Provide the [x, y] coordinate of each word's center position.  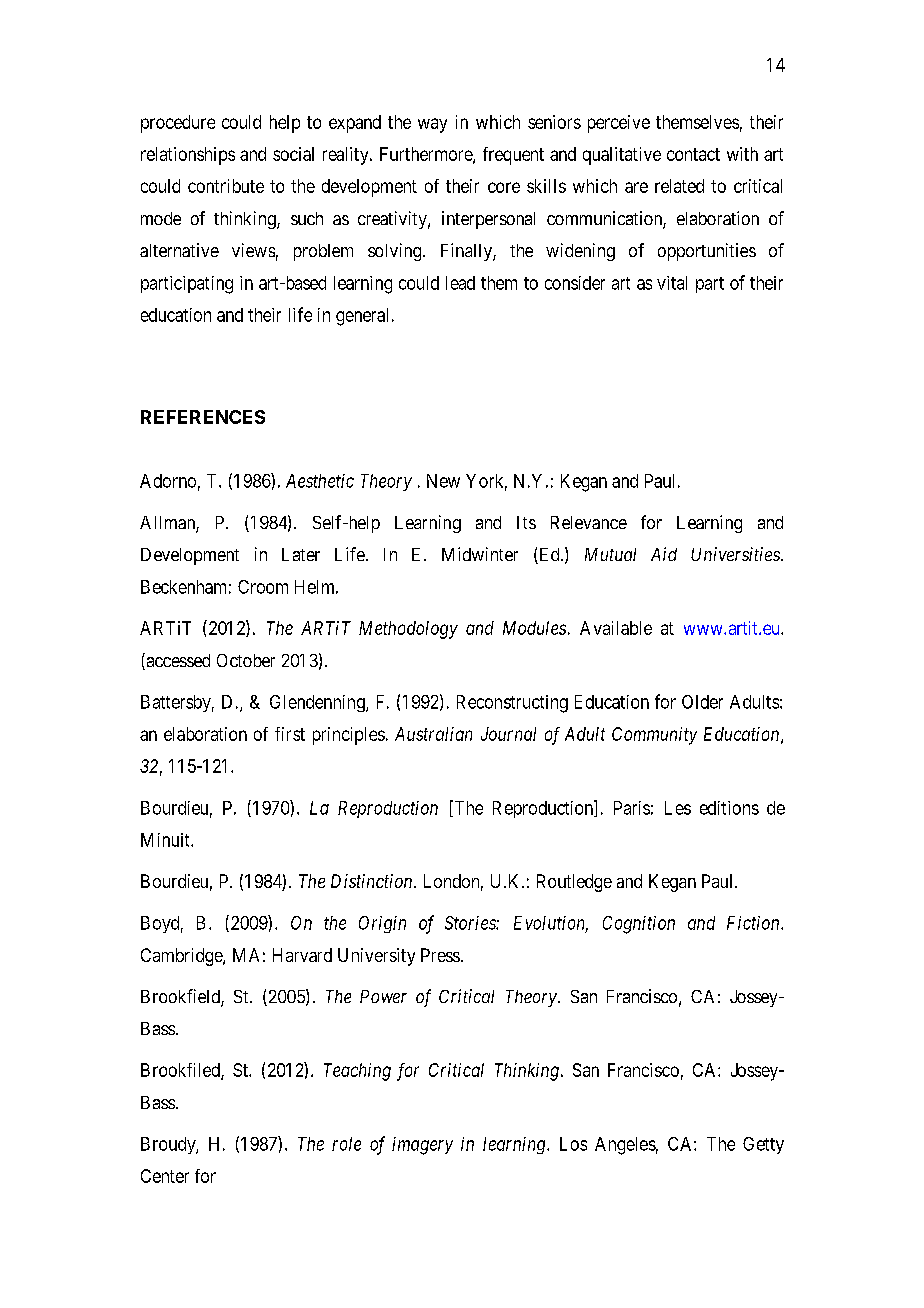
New [443, 481]
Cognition [639, 925]
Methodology [408, 630]
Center [165, 1176]
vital [672, 283]
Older [702, 702]
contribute [226, 186]
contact [693, 154]
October [246, 660]
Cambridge [182, 957]
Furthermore [427, 155]
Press [440, 955]
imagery [422, 1146]
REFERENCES [203, 417]
